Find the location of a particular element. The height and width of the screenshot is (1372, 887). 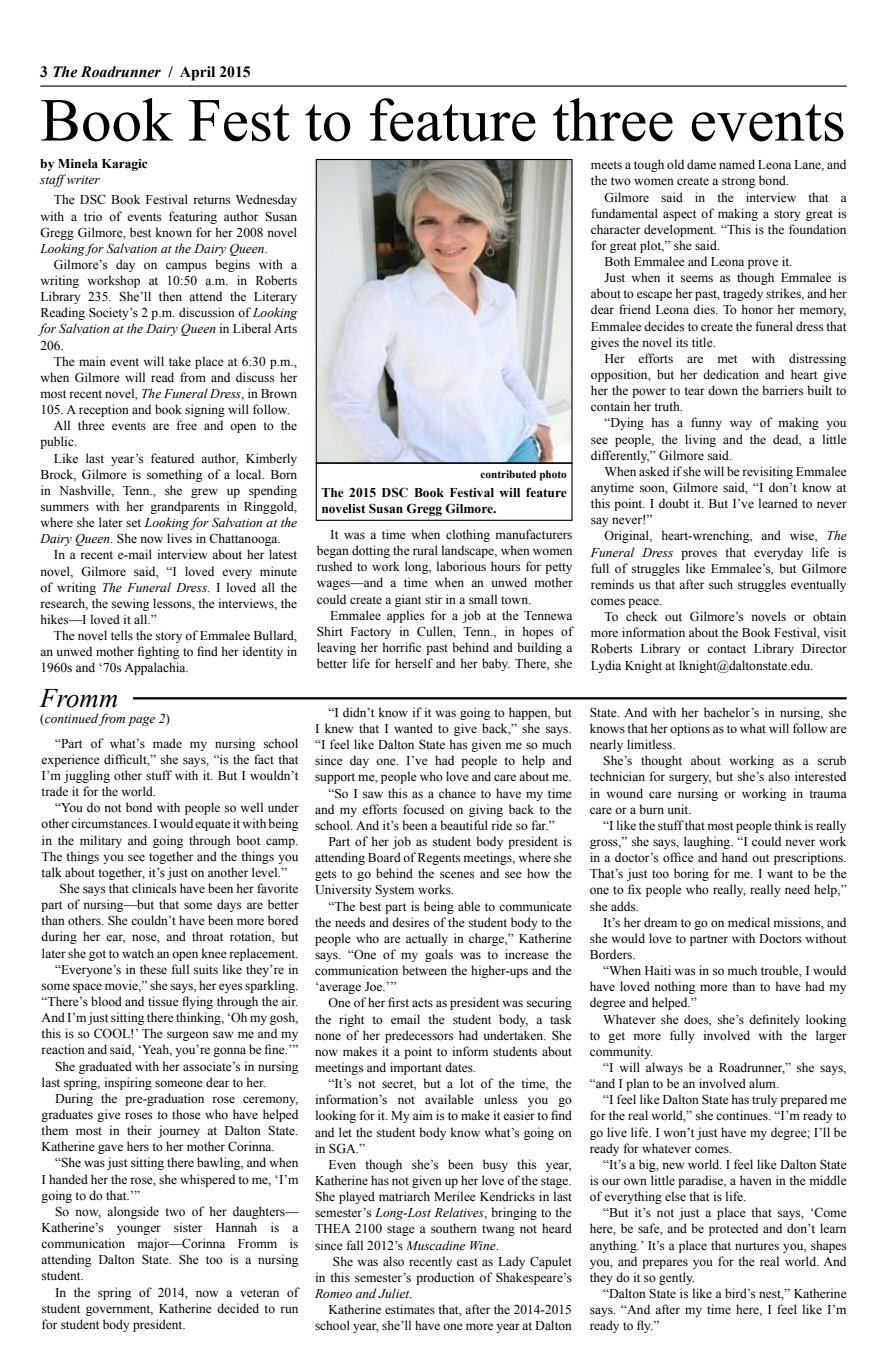

laborious is located at coordinates (461, 566).
